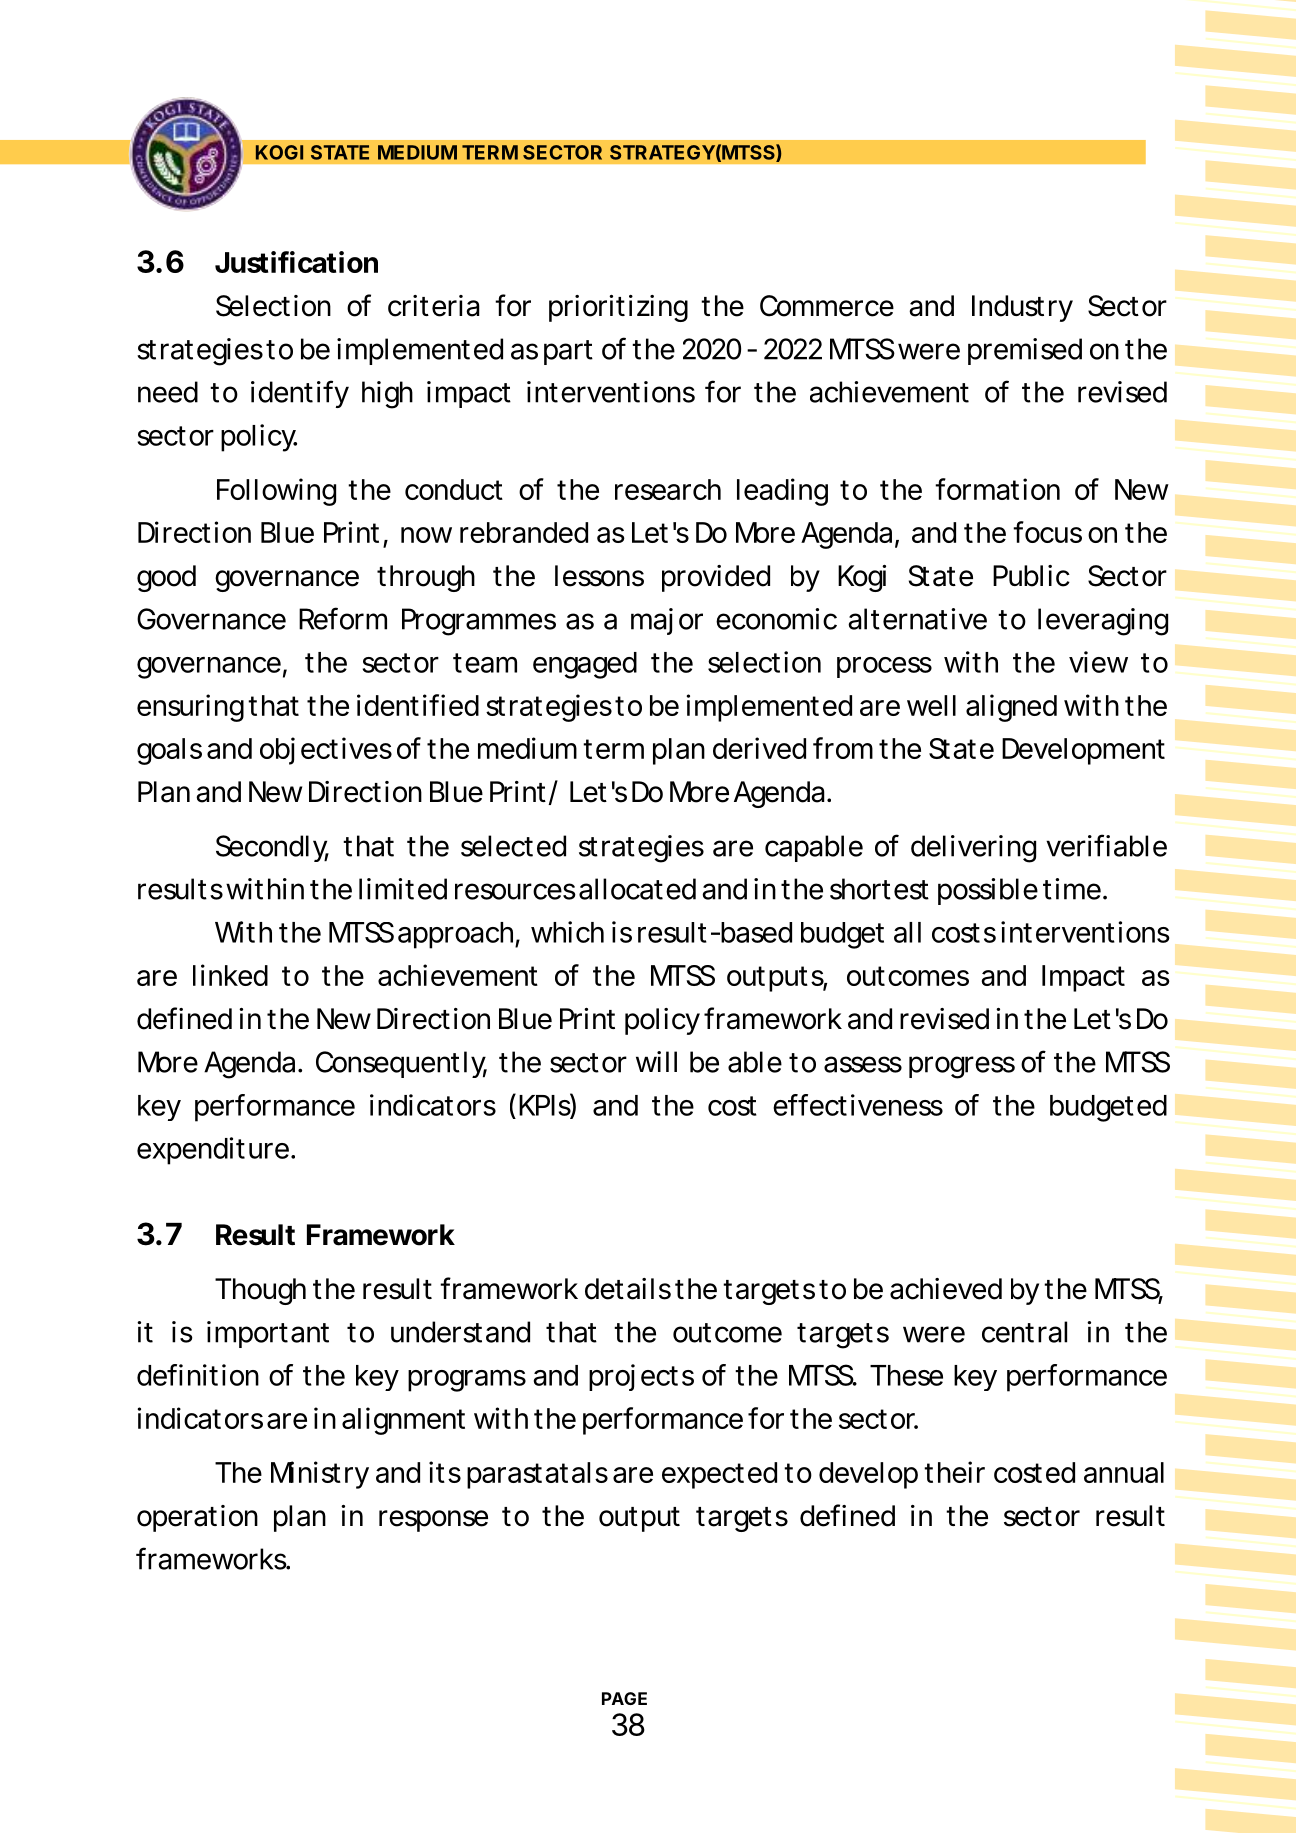 This image has width=1296, height=1833. What do you see at coordinates (1022, 308) in the image?
I see `Industry` at bounding box center [1022, 308].
